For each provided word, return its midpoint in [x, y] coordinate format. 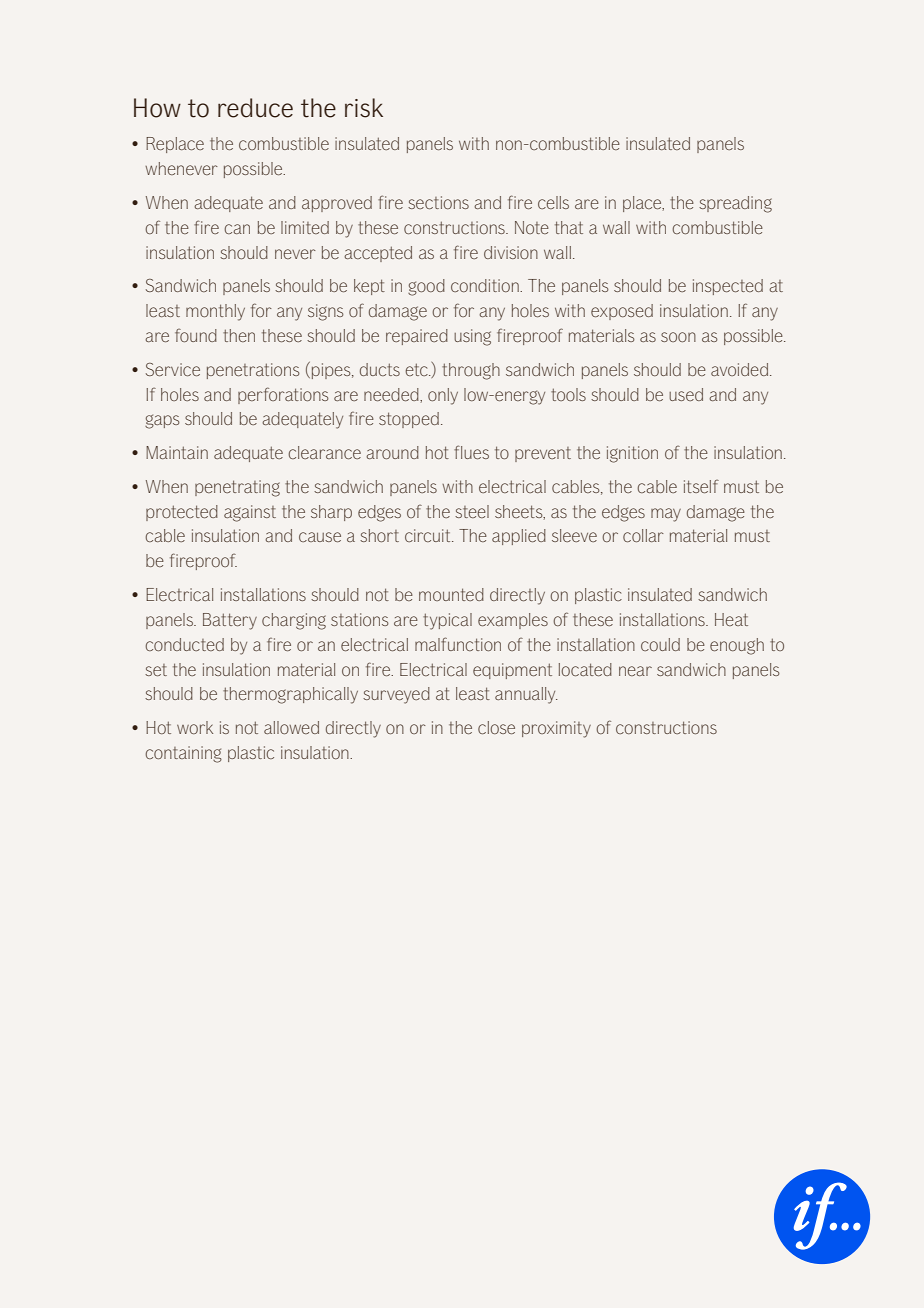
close [496, 727]
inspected [728, 287]
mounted [451, 594]
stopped [409, 420]
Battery [230, 621]
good [426, 287]
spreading [735, 204]
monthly [215, 312]
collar [643, 535]
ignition [632, 454]
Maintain [177, 452]
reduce [255, 108]
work [195, 727]
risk [364, 108]
